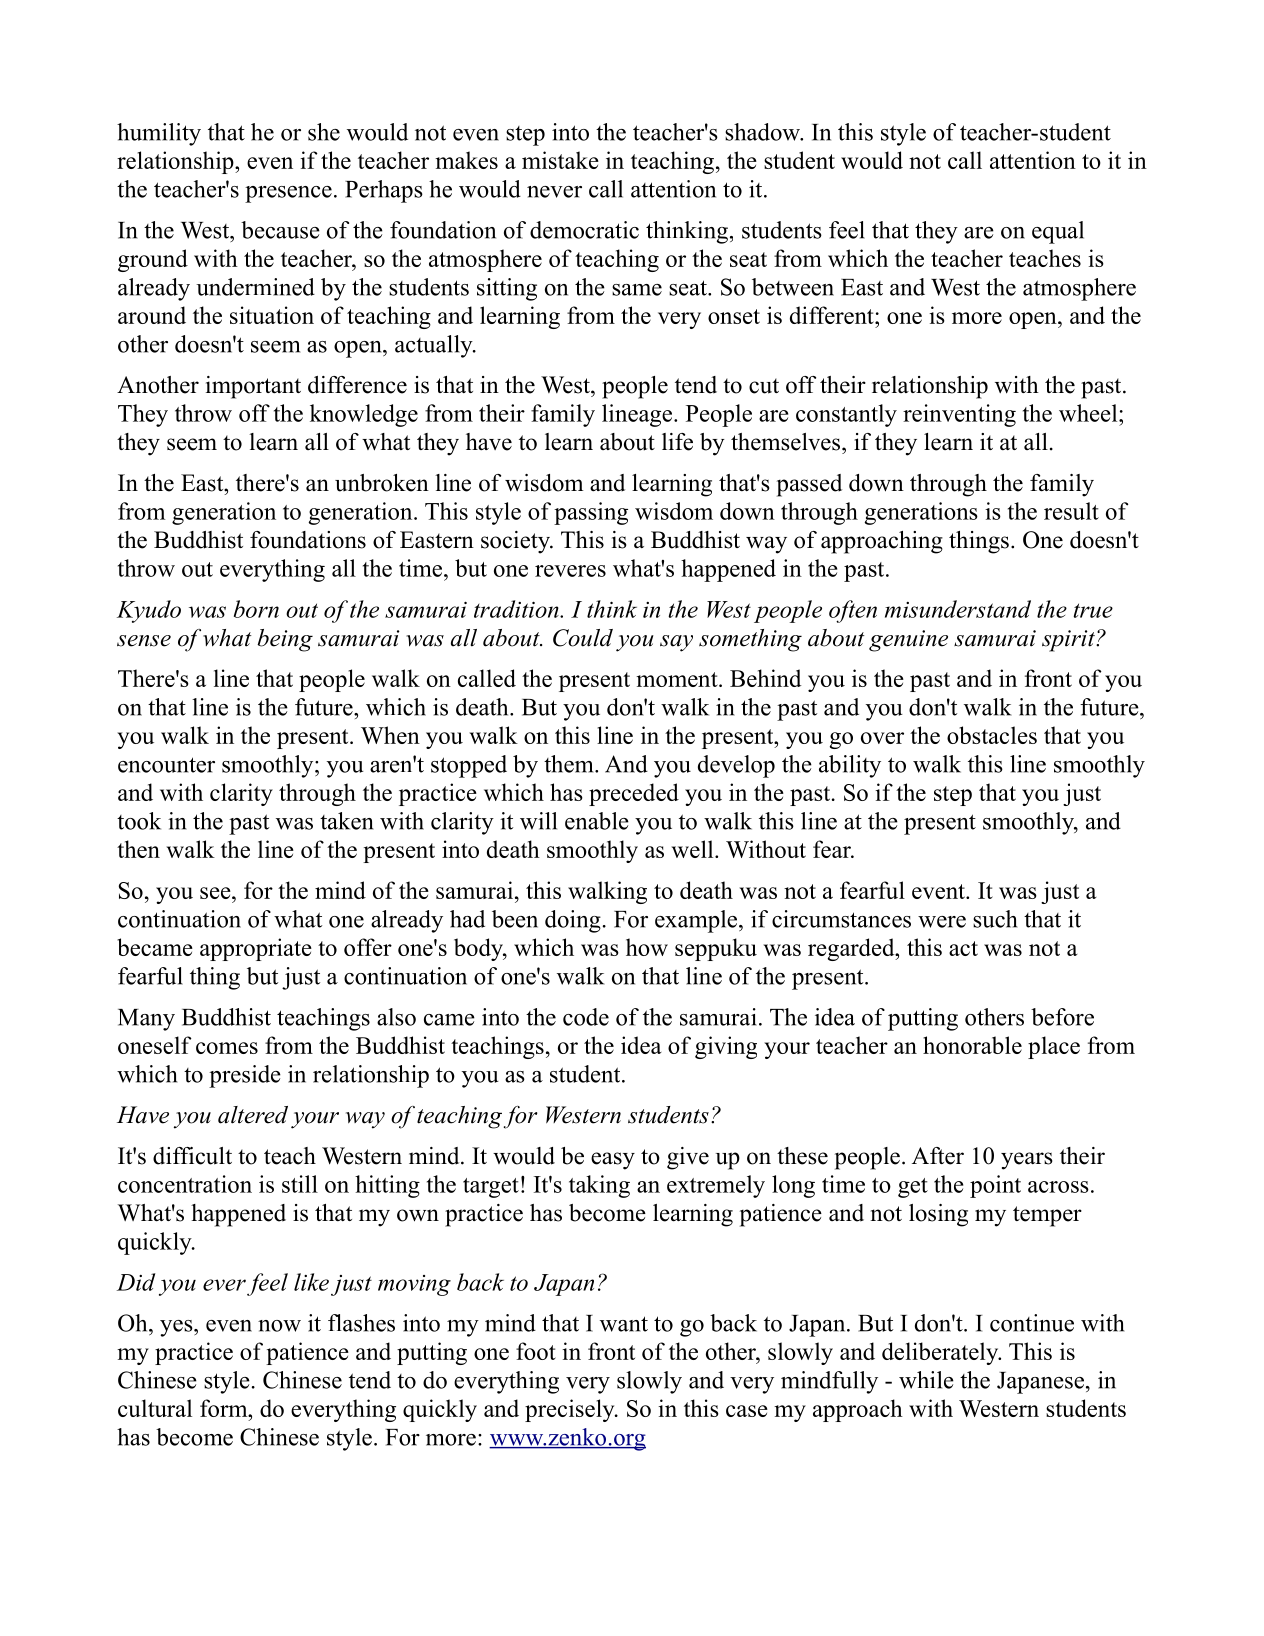 Image resolution: width=1264 pixels, height=1636 pixels. What do you see at coordinates (225, 1408) in the image?
I see `form` at bounding box center [225, 1408].
